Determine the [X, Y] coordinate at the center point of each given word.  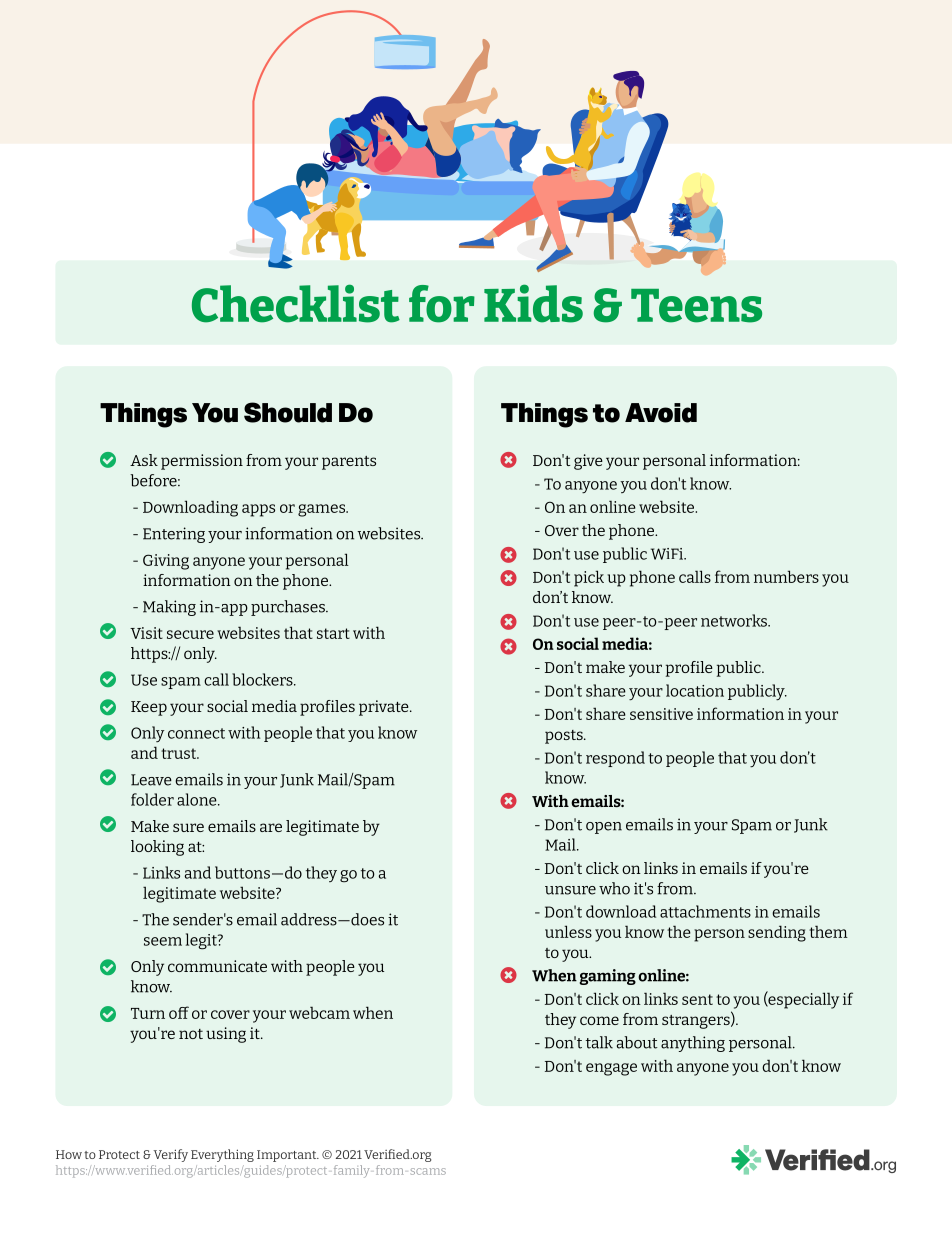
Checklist [296, 303]
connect [196, 733]
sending [777, 933]
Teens [696, 306]
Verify [170, 1155]
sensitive [661, 714]
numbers [786, 576]
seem [163, 941]
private [385, 708]
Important [288, 1156]
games [323, 510]
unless [568, 931]
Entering [174, 535]
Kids [533, 303]
